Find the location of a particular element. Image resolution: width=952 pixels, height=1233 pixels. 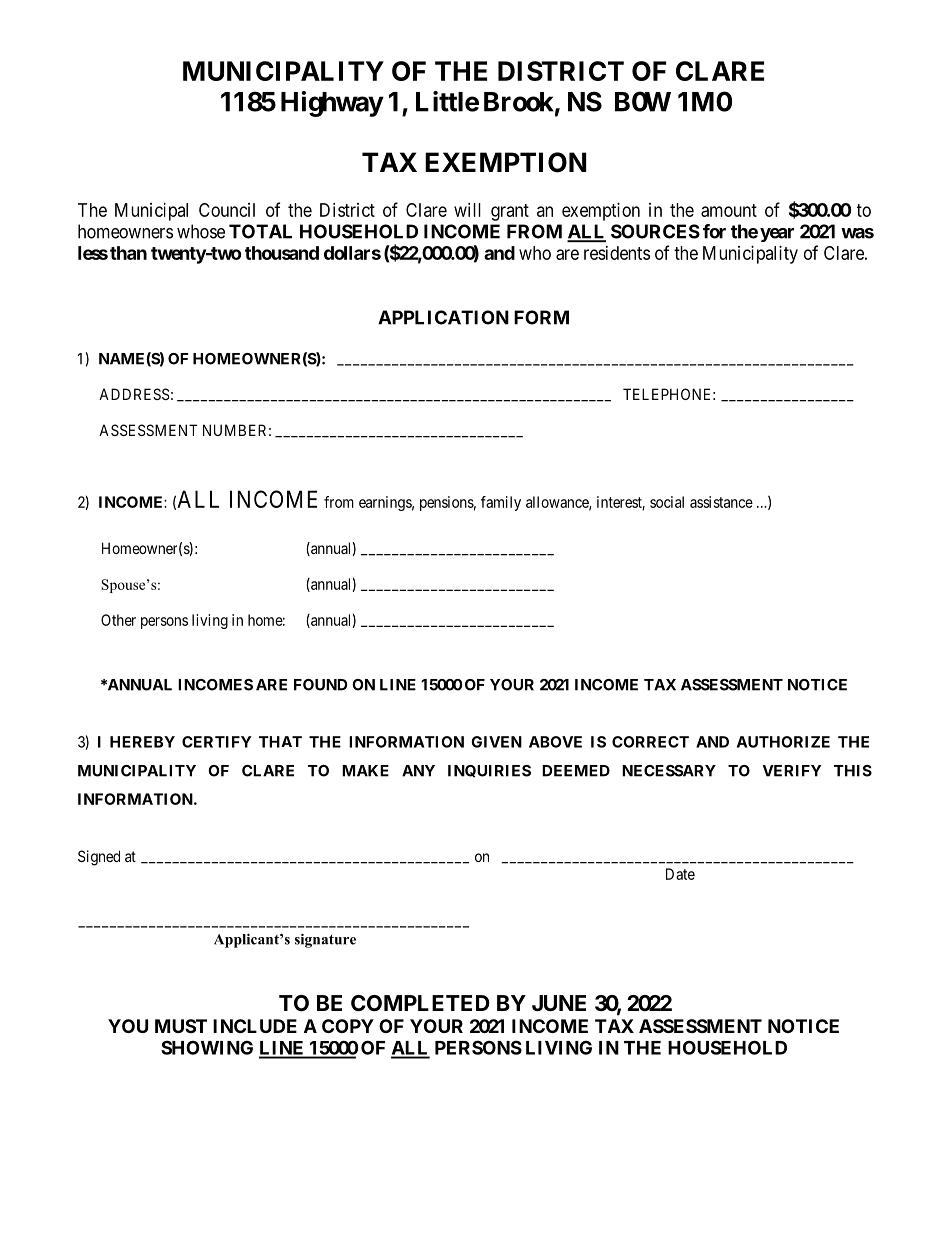

CERTIFY is located at coordinates (216, 742).
